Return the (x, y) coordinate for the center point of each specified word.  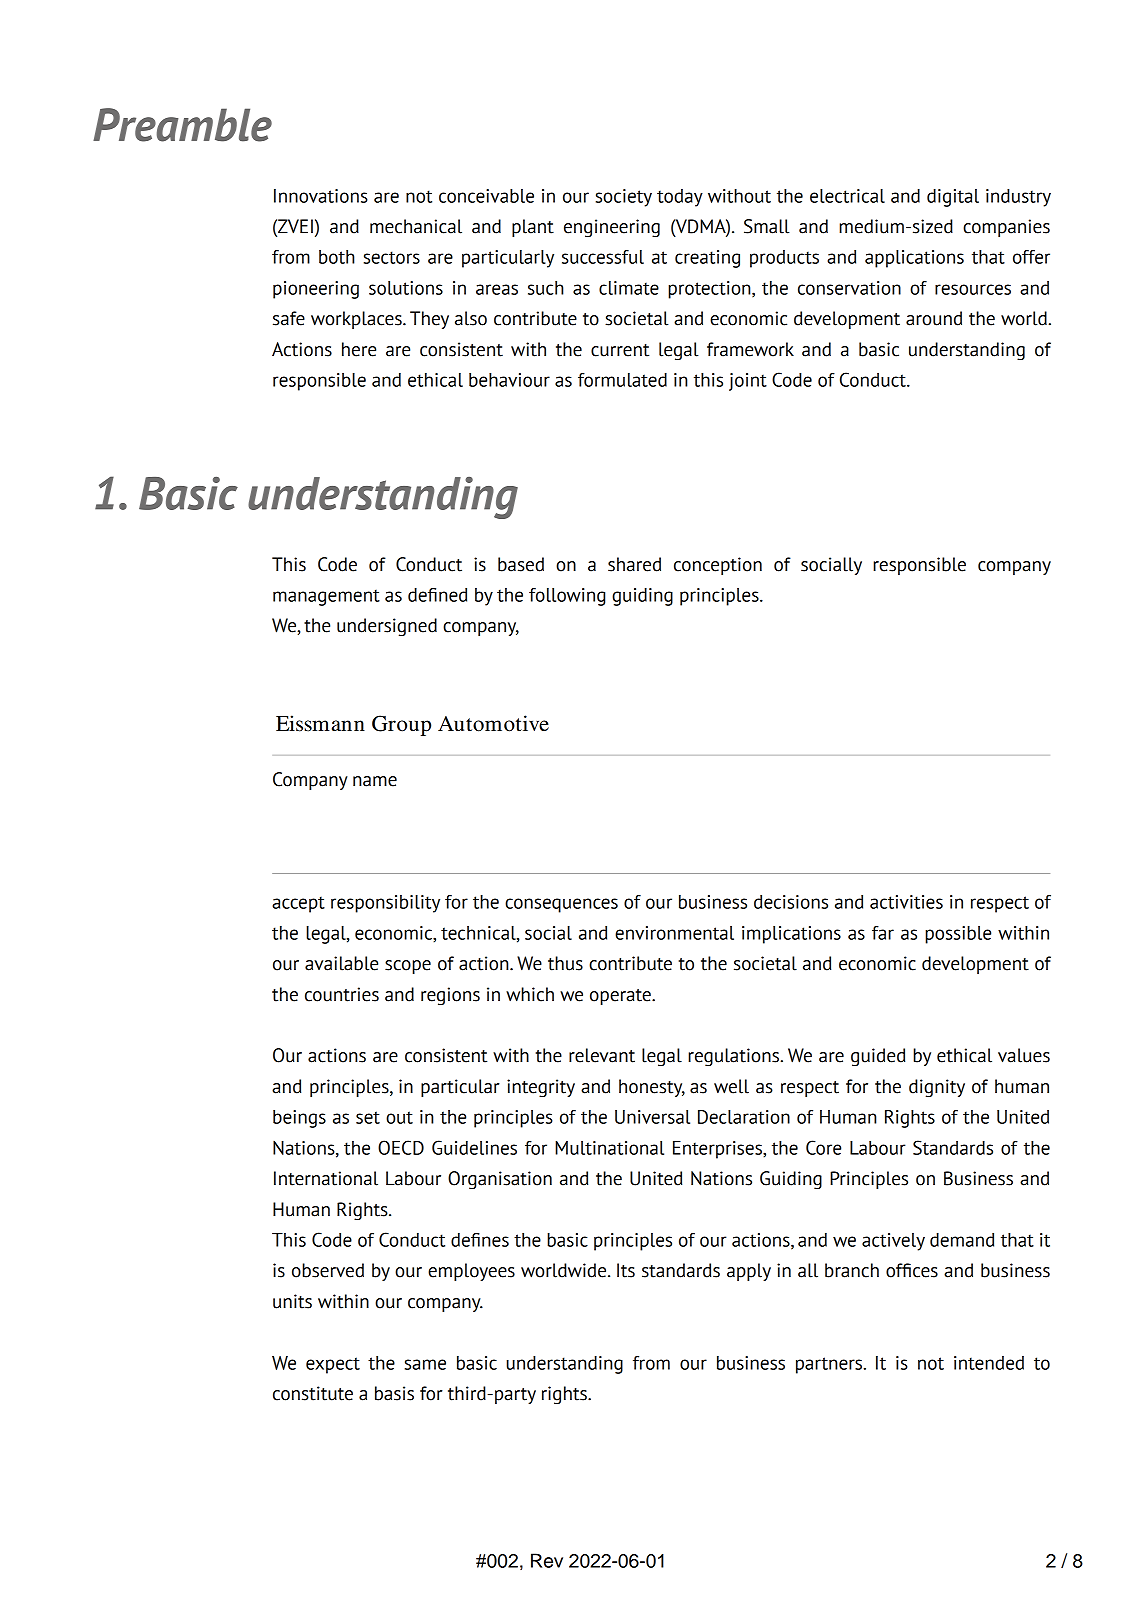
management (326, 597)
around (934, 318)
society (624, 198)
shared (634, 564)
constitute (313, 1393)
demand (962, 1240)
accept (298, 904)
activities (906, 902)
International (326, 1178)
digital (953, 198)
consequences (561, 905)
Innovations (321, 196)
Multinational (609, 1148)
